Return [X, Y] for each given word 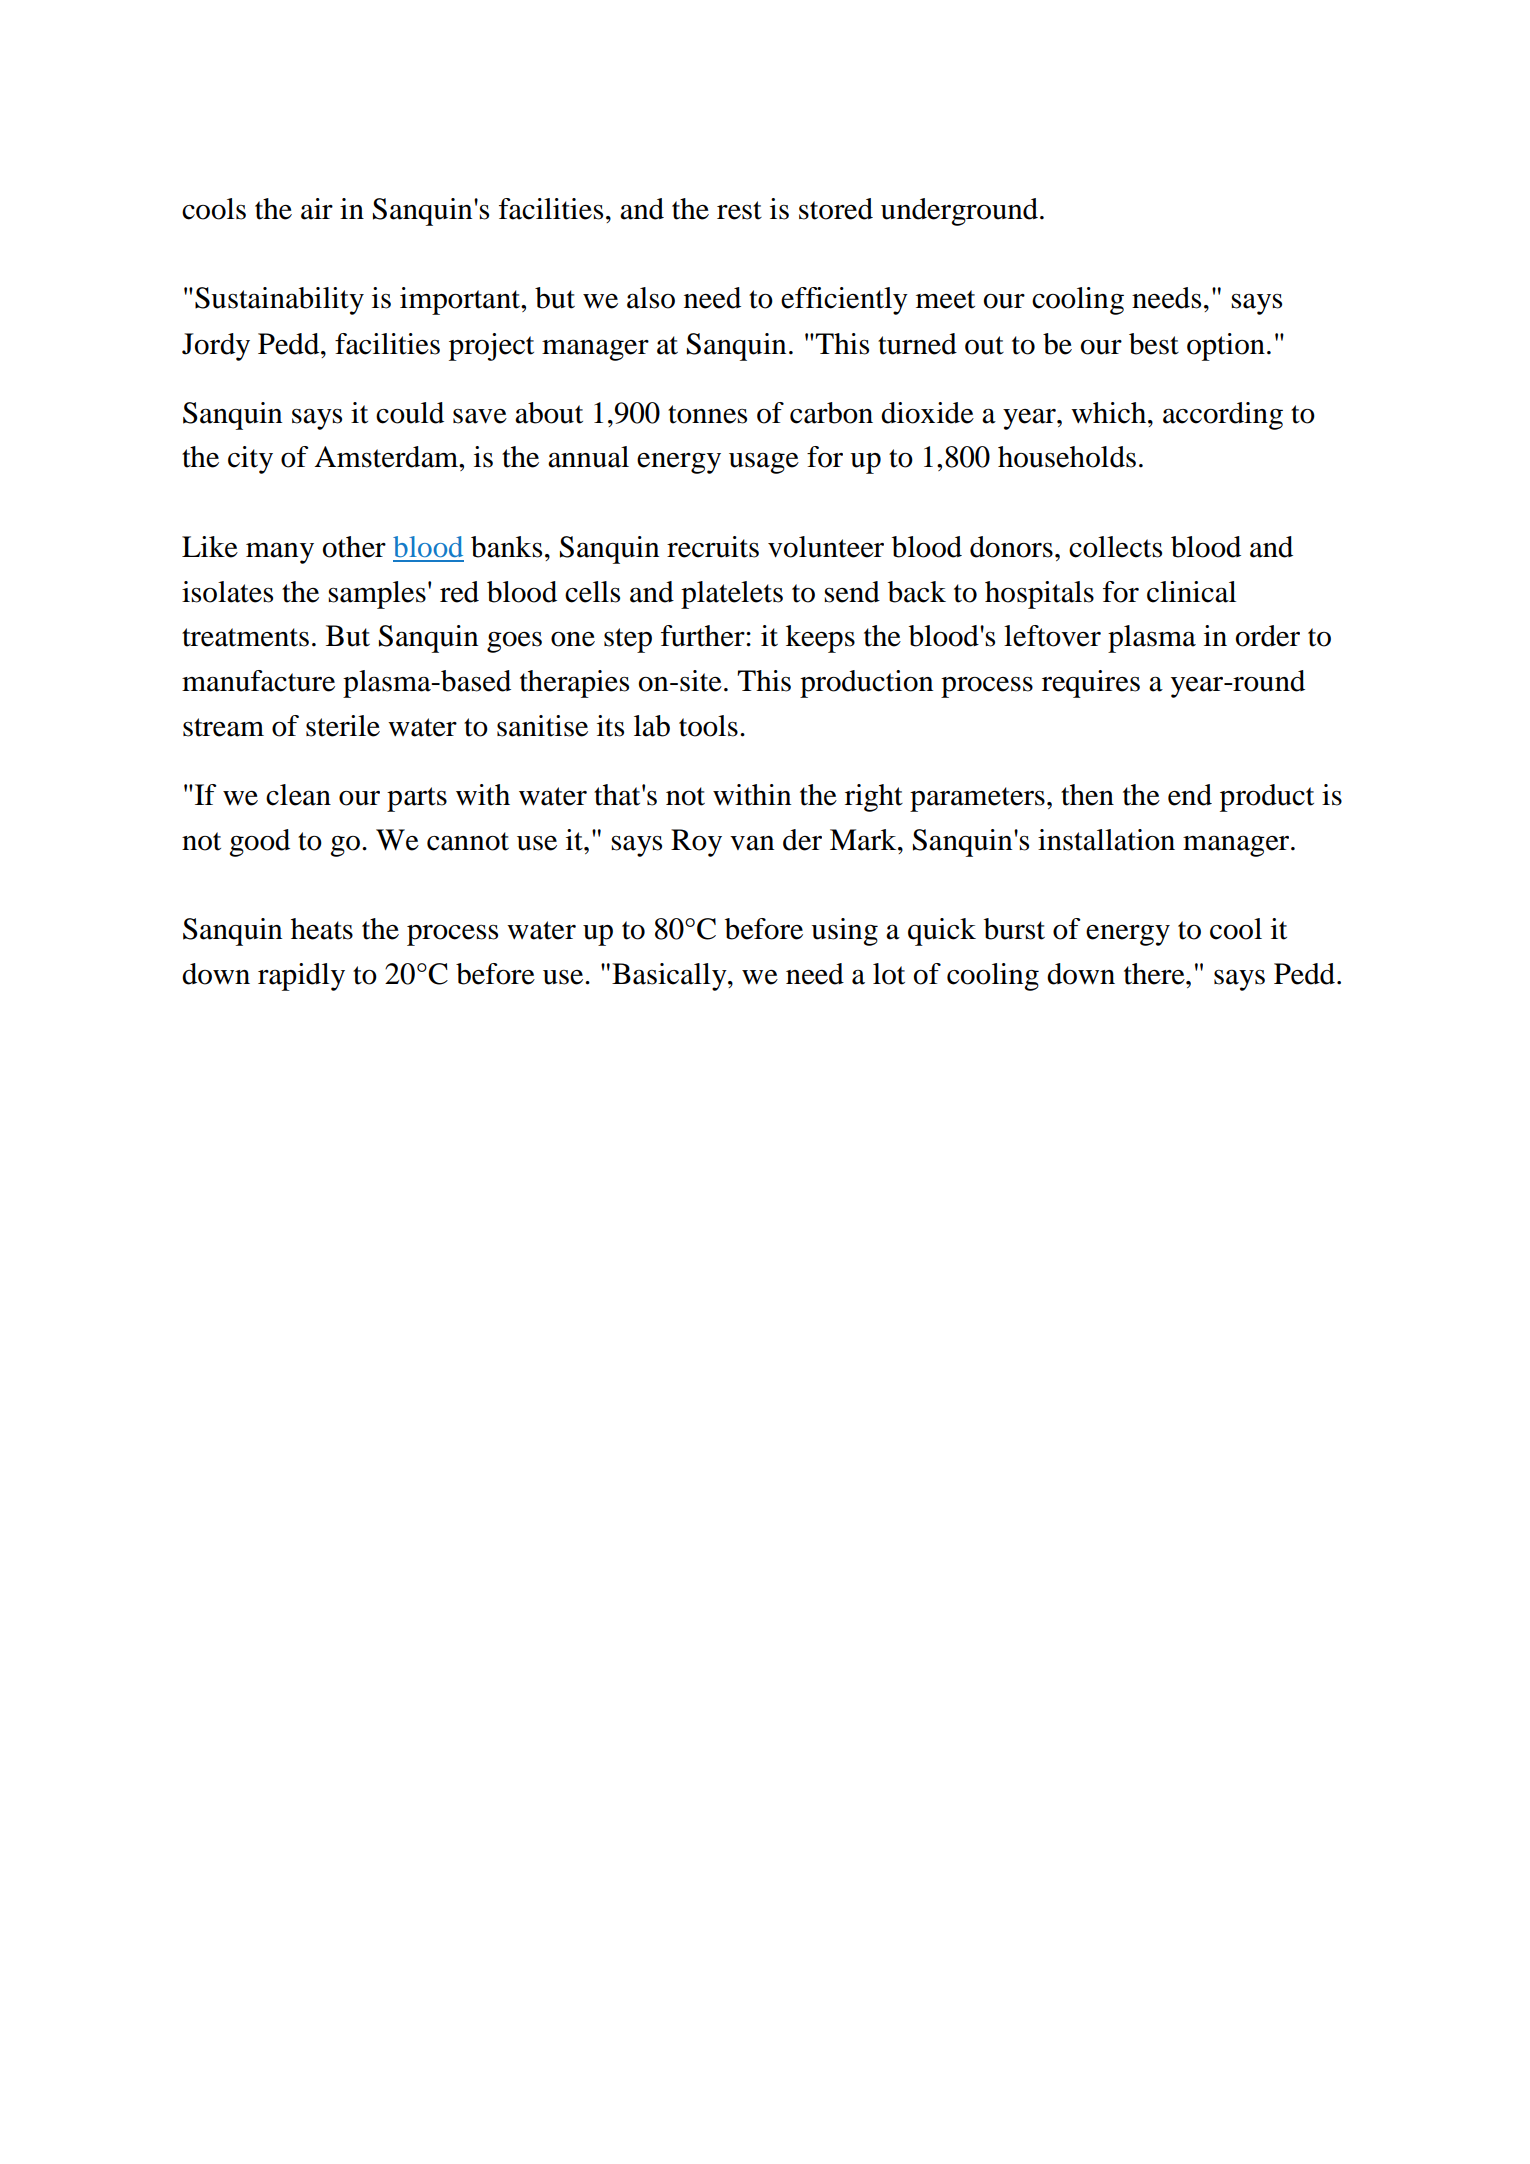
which [1110, 413]
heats [322, 929]
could [410, 413]
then [1087, 795]
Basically [670, 977]
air [317, 209]
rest [739, 210]
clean [298, 795]
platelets [732, 595]
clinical [1191, 592]
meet [945, 299]
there [1155, 974]
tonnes [707, 414]
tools [708, 726]
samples [377, 595]
